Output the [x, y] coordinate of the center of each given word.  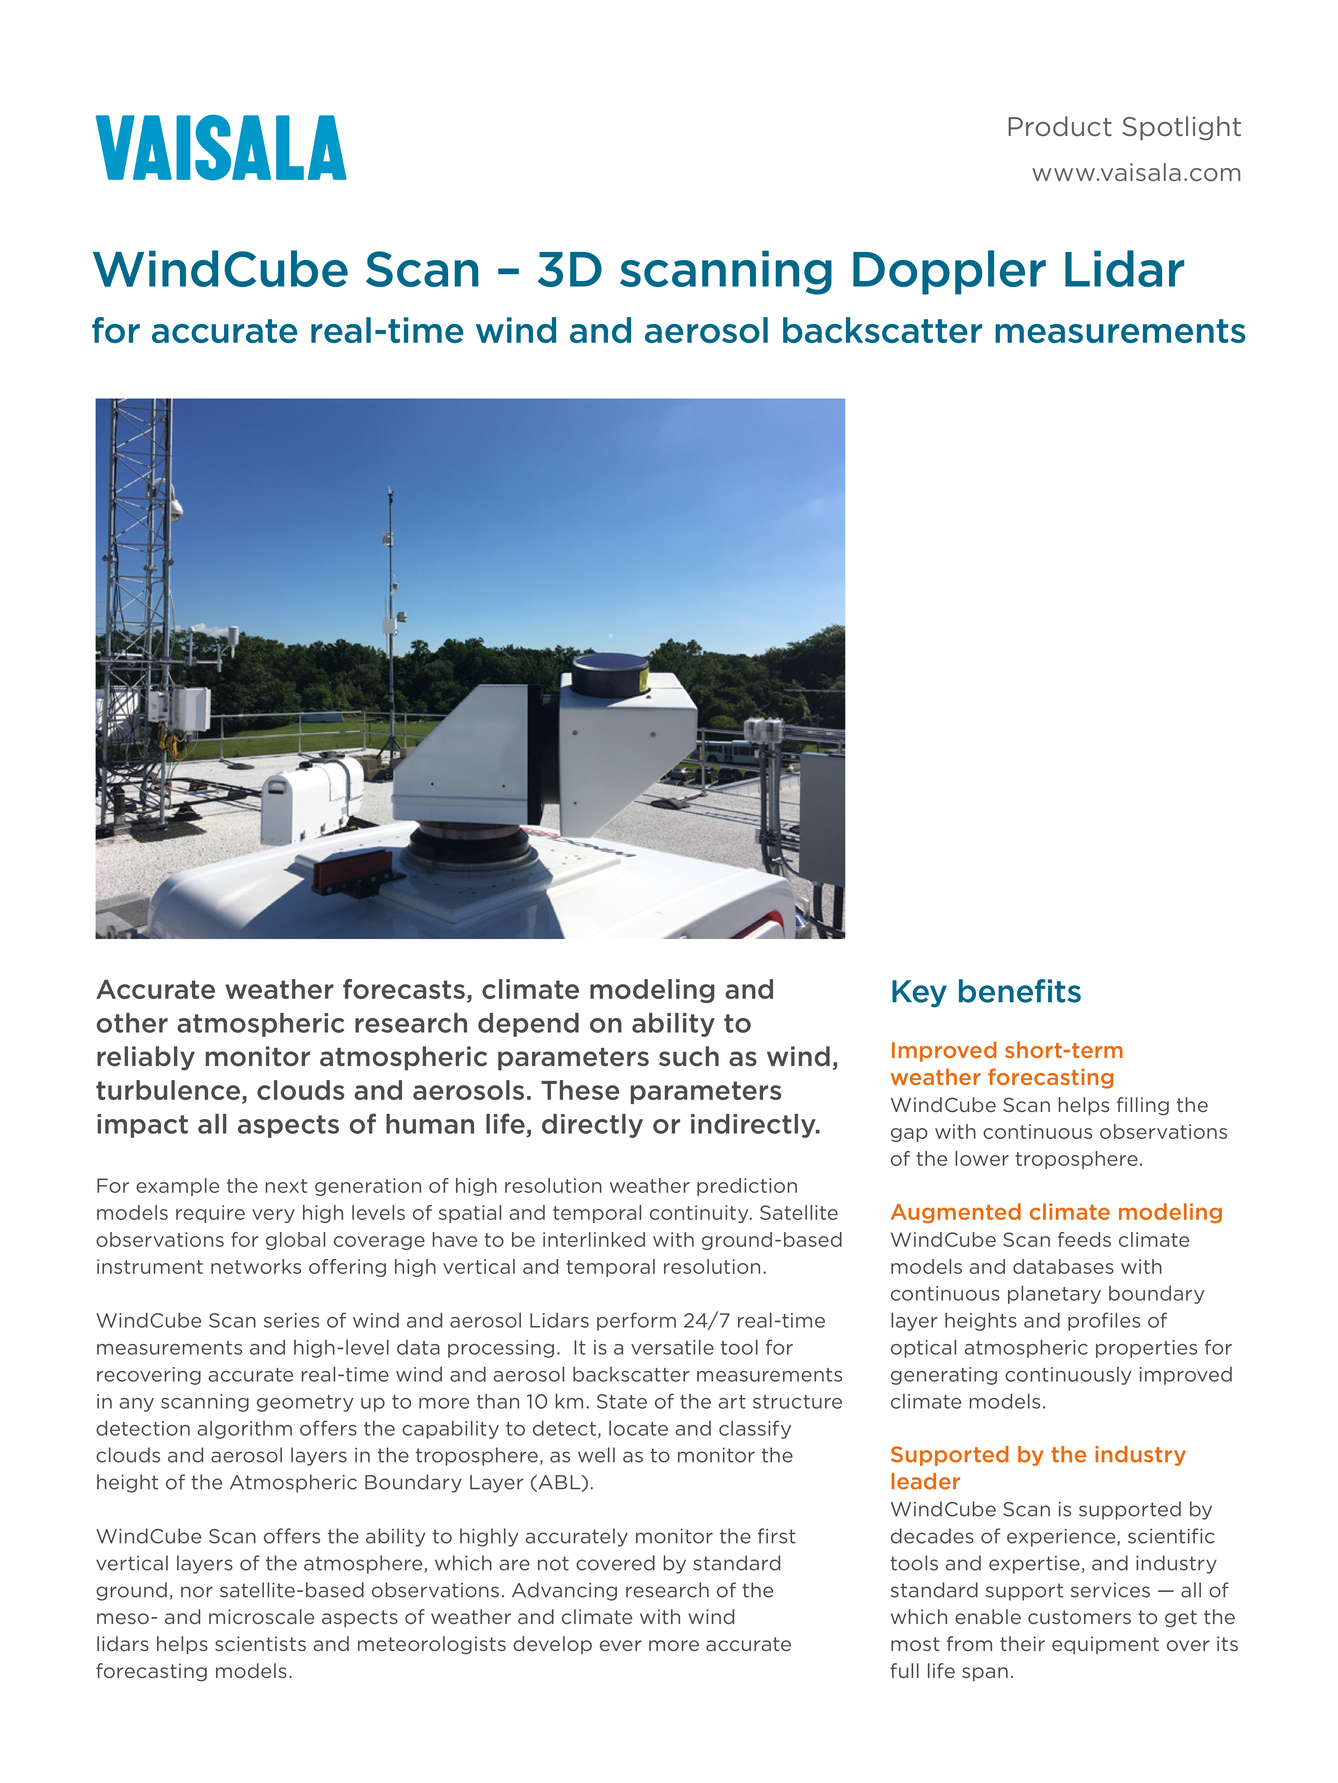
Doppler [949, 272]
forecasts [404, 989]
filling [1143, 1106]
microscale [261, 1616]
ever [621, 1645]
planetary [1054, 1294]
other [132, 1023]
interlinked [594, 1239]
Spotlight [1182, 128]
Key [919, 994]
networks [256, 1266]
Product [1060, 126]
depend [528, 1025]
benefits [1020, 991]
